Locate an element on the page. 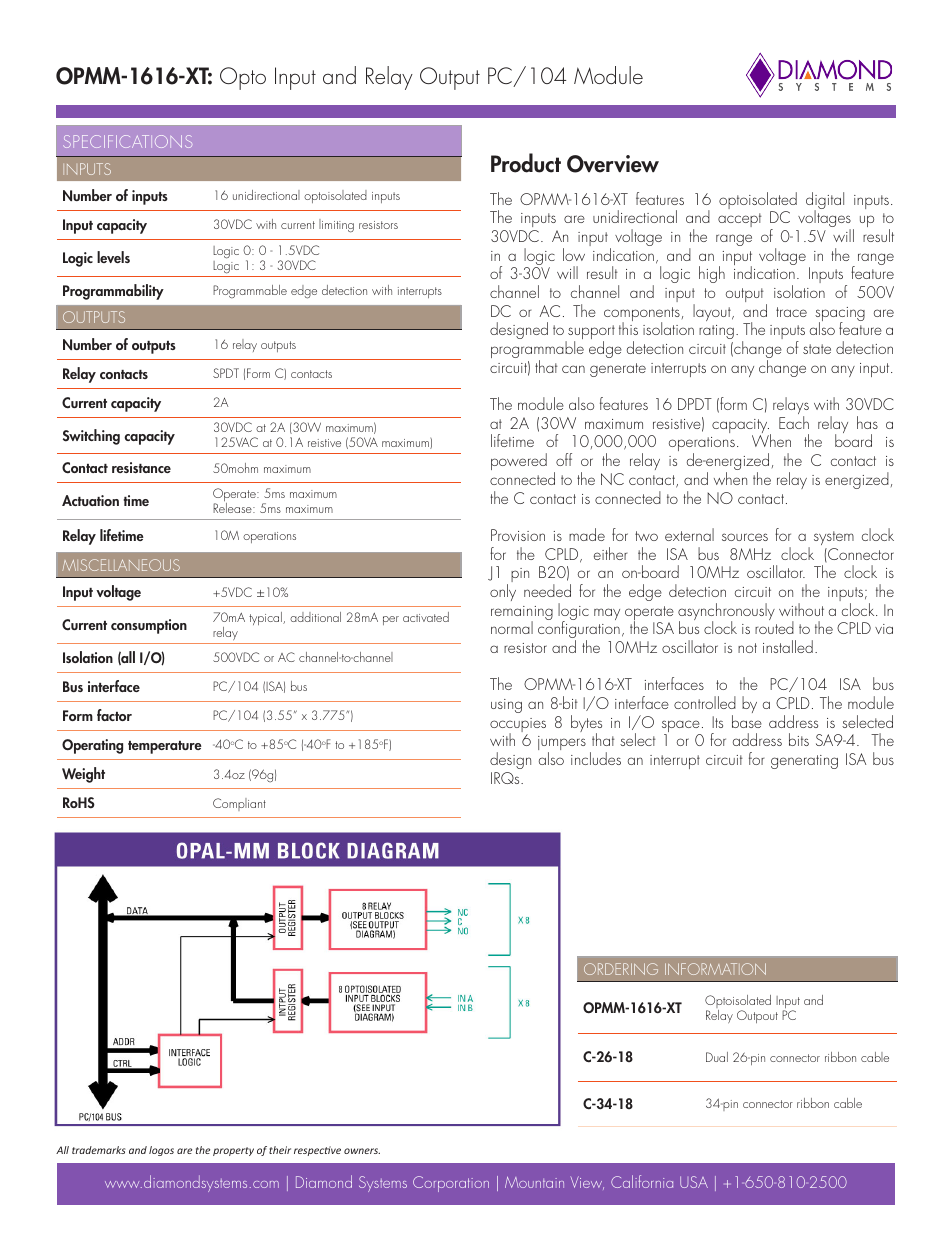 This image has width=952, height=1233. consumption is located at coordinates (149, 626).
